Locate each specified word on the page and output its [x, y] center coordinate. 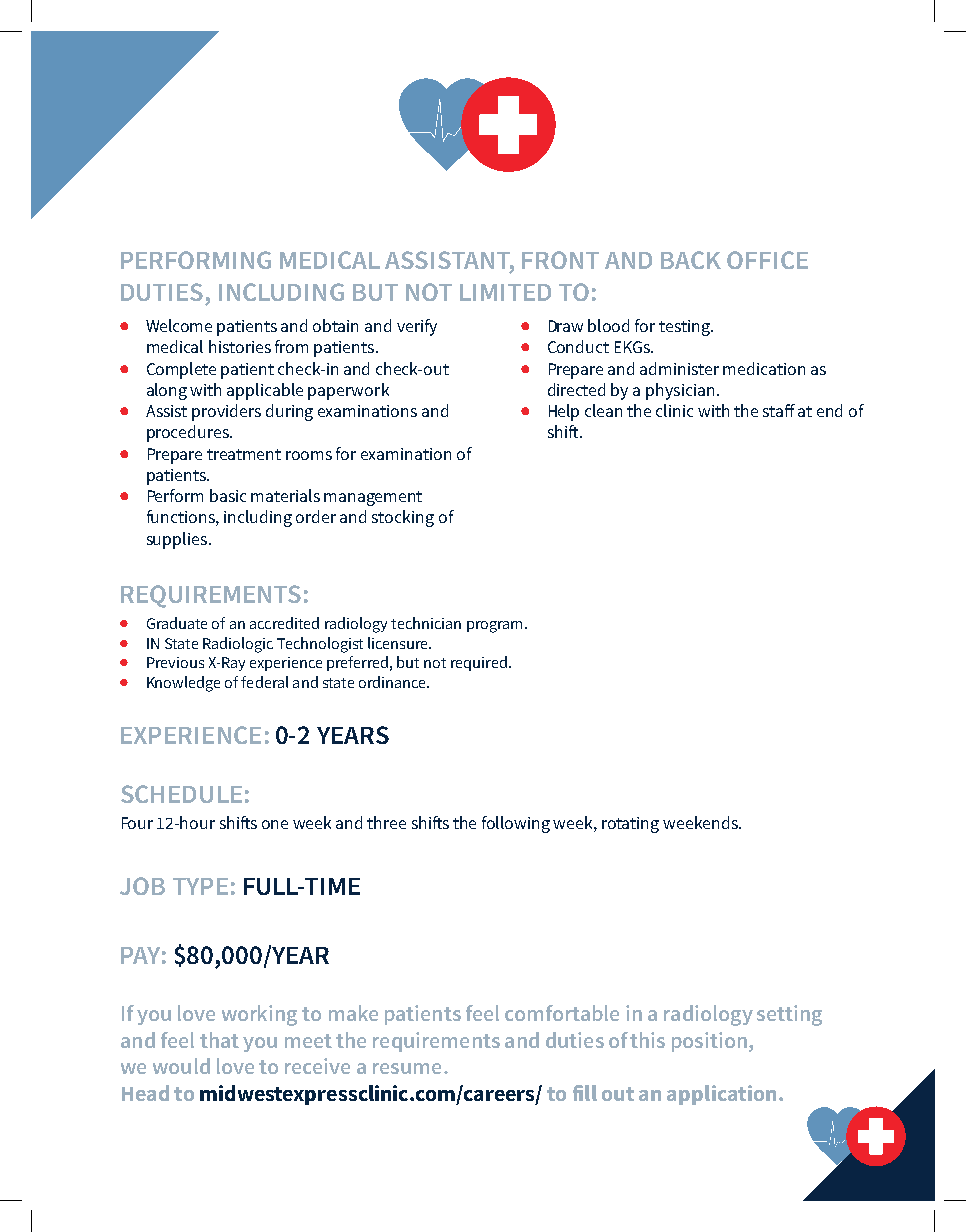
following [516, 824]
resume [407, 1068]
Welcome [179, 325]
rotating [630, 825]
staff [779, 410]
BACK [691, 260]
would [181, 1066]
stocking [403, 518]
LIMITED [505, 292]
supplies [178, 540]
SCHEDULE [181, 794]
